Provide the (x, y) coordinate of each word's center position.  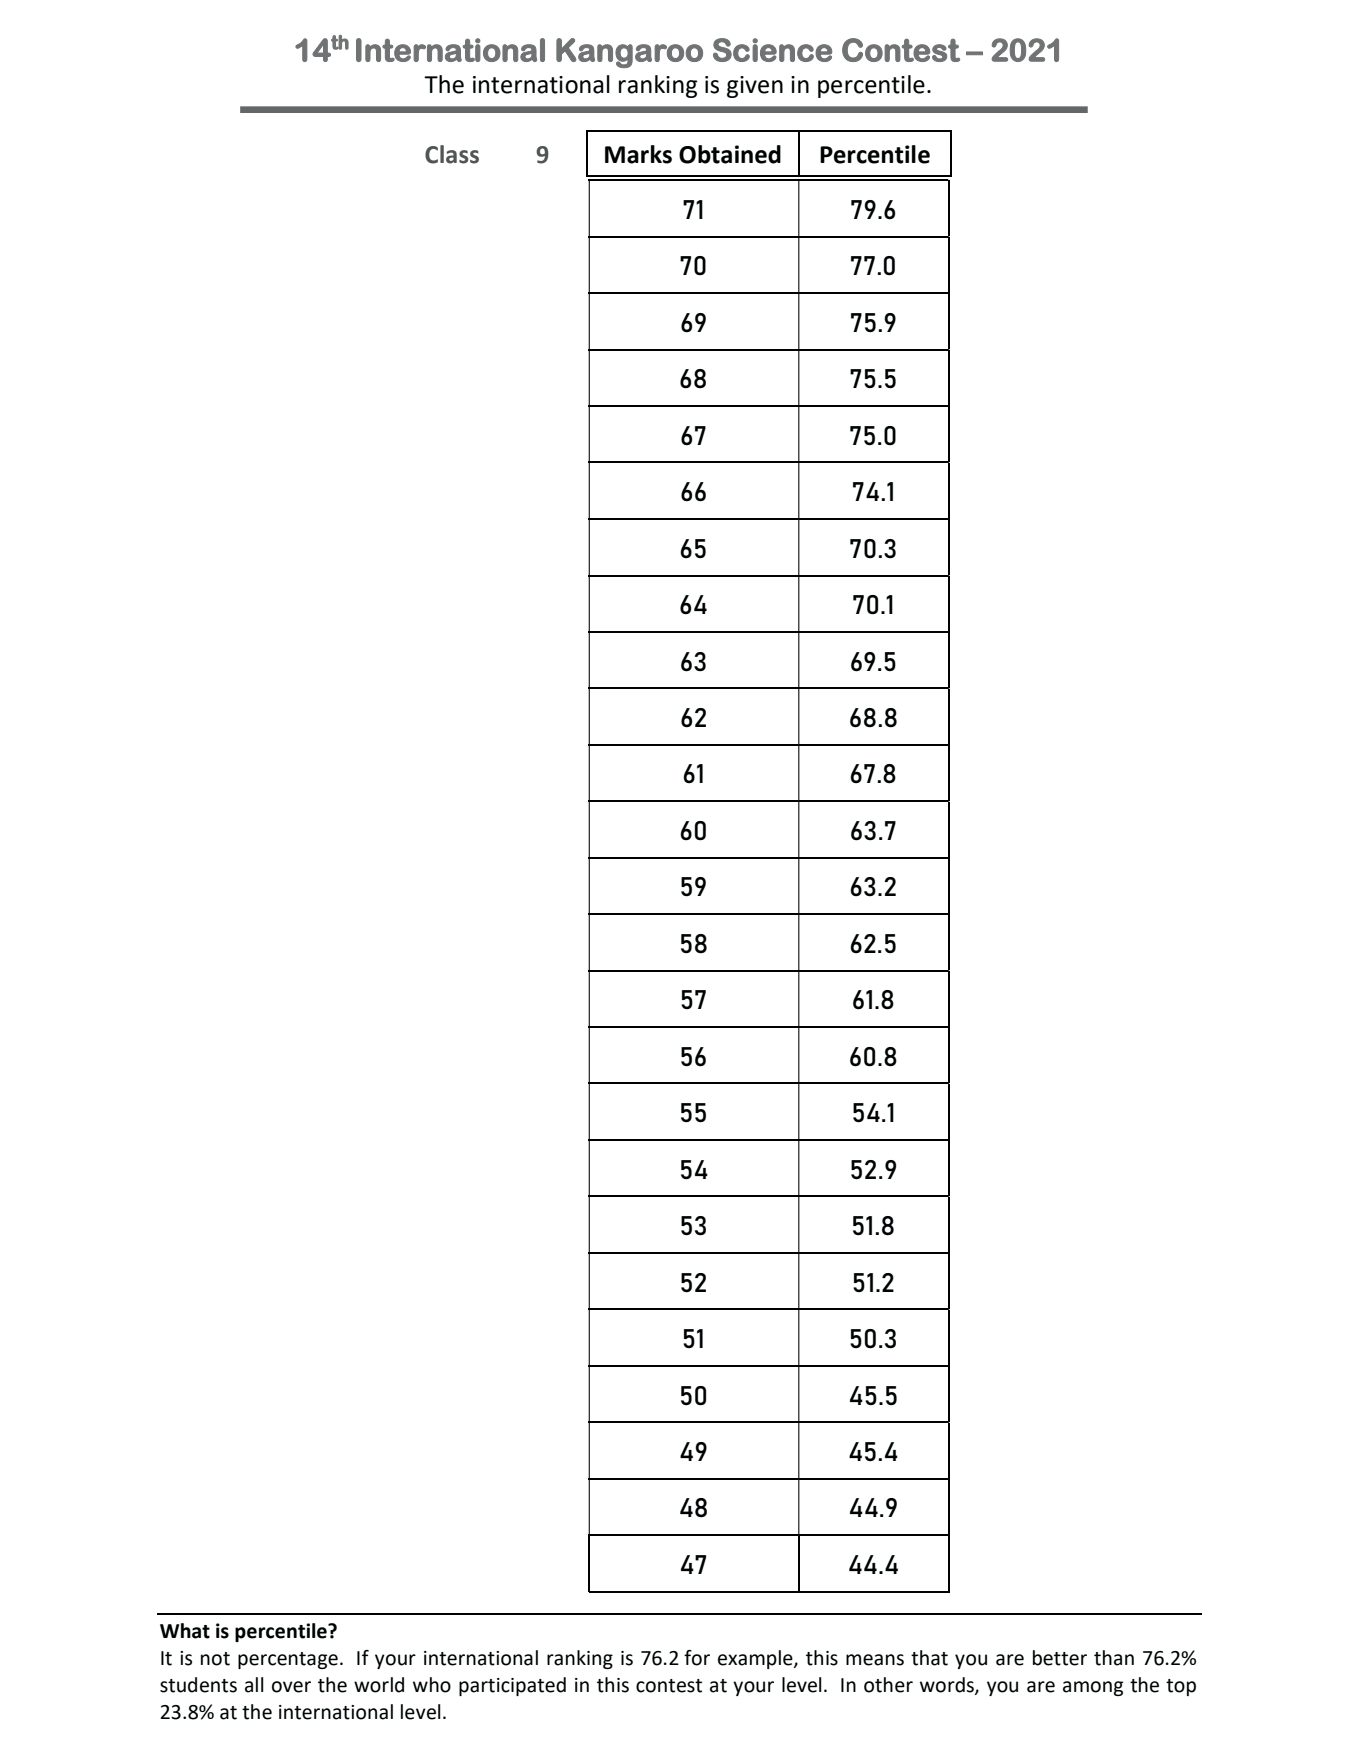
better (1060, 1658)
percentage (288, 1660)
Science (772, 50)
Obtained (730, 154)
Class (452, 154)
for (697, 1658)
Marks (638, 154)
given (755, 87)
